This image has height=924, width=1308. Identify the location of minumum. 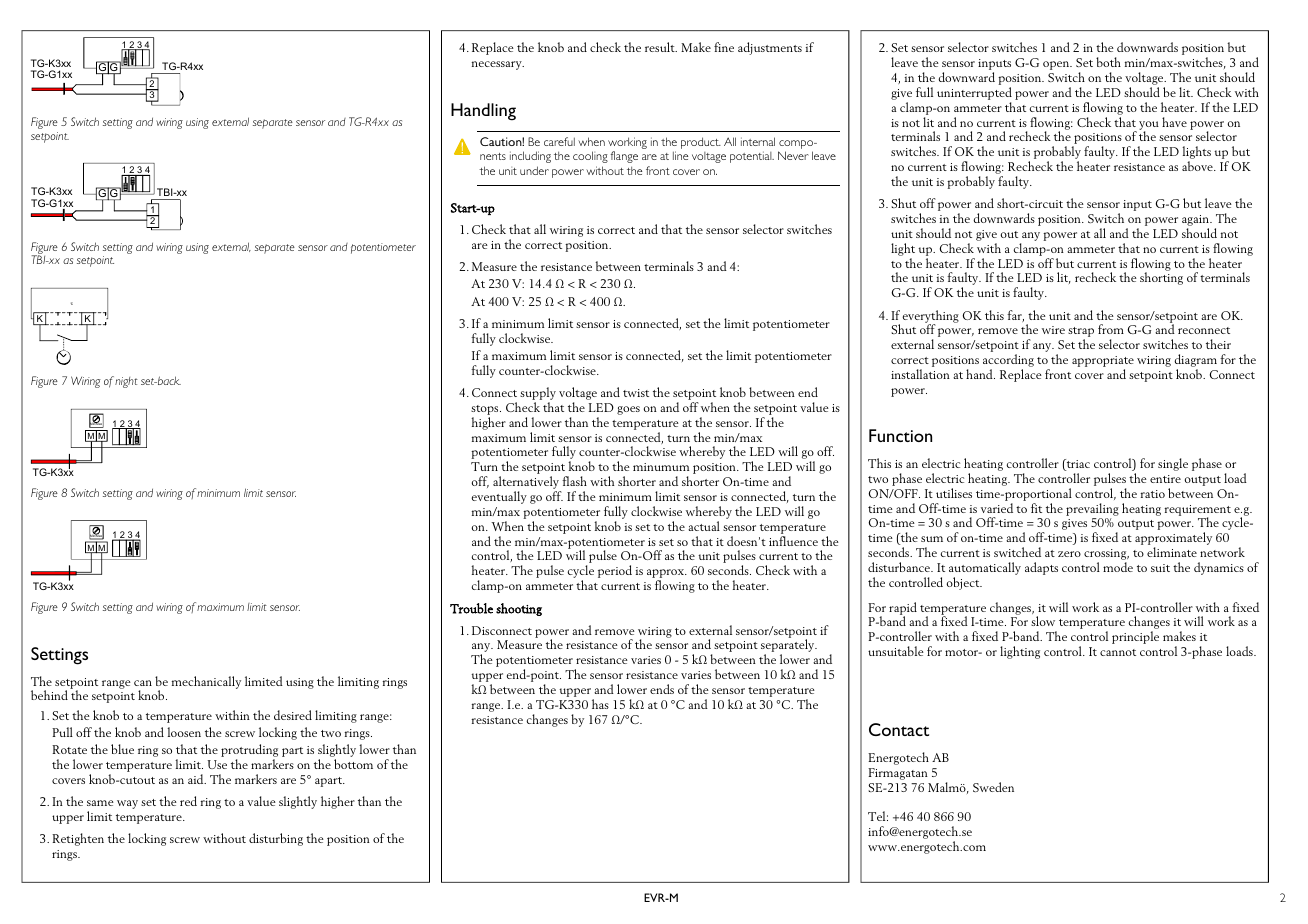
(661, 467).
